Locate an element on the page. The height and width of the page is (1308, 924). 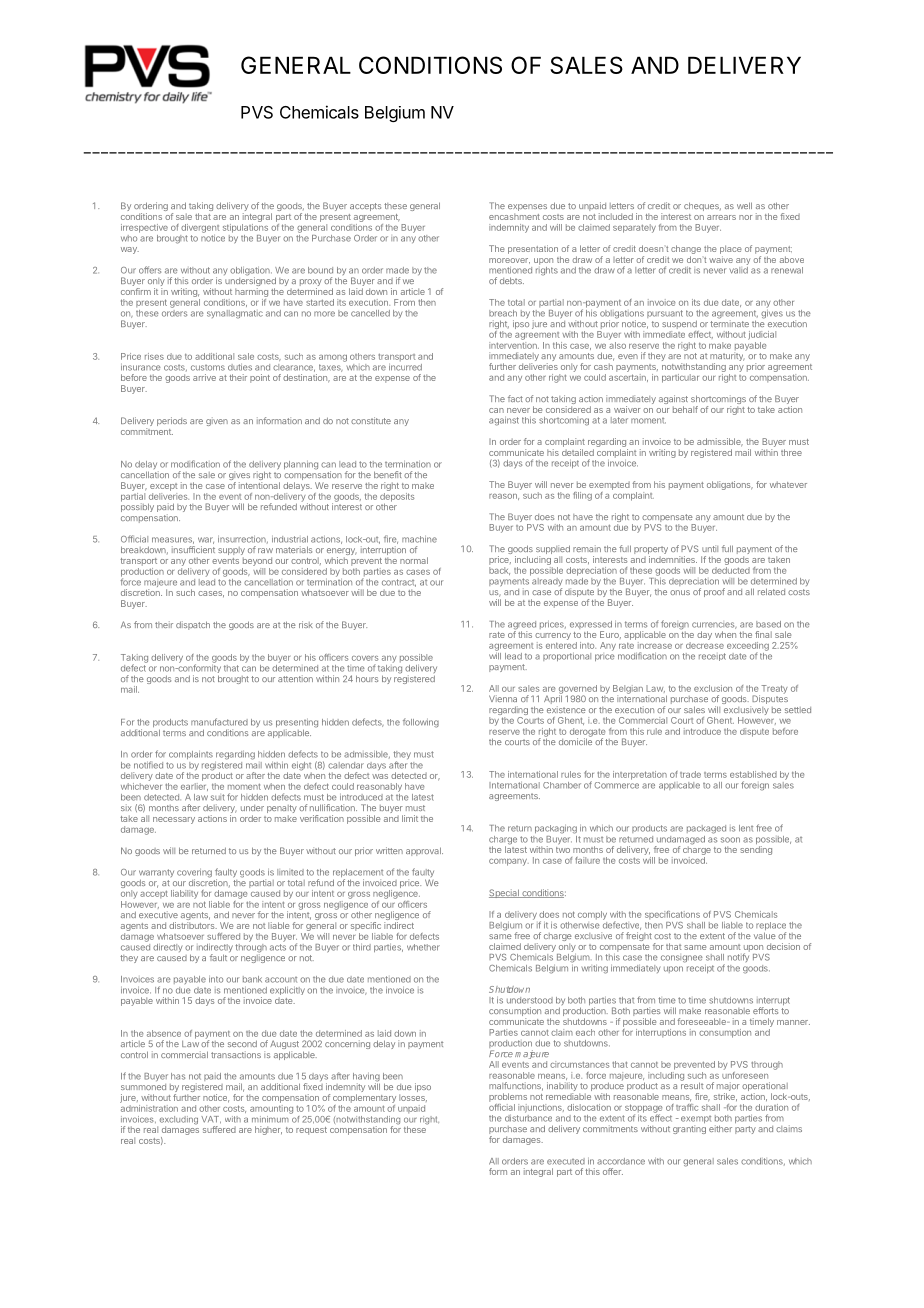
behalf is located at coordinates (685, 409).
